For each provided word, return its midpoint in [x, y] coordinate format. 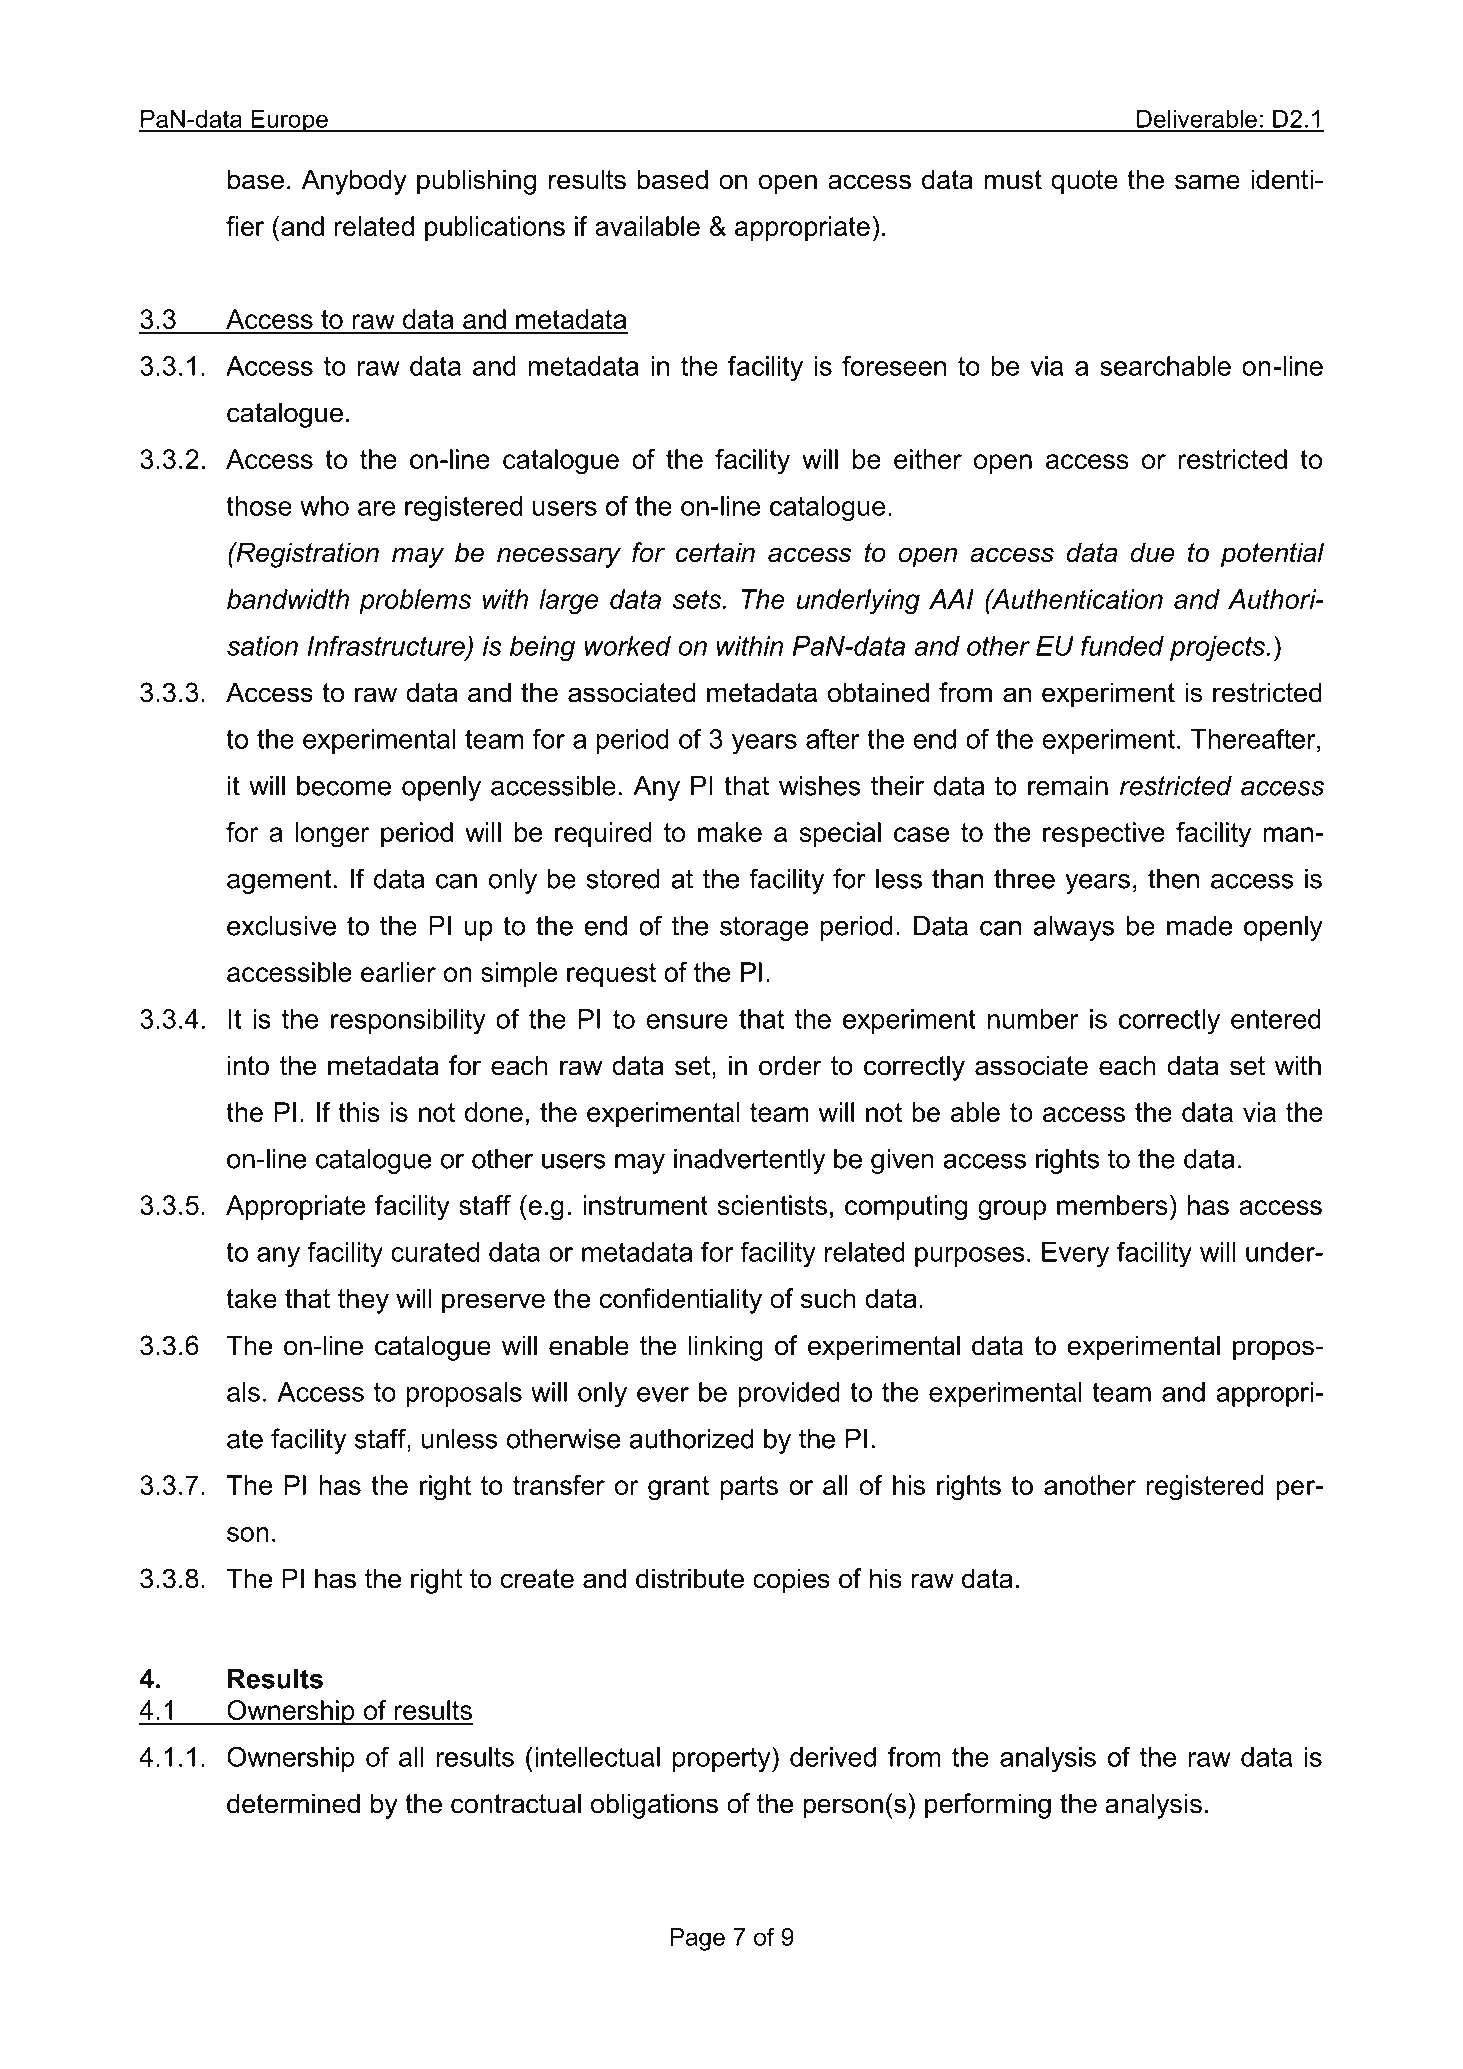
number [1033, 1019]
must [1013, 180]
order [790, 1065]
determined [293, 1803]
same [1207, 182]
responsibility [408, 1021]
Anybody [354, 182]
